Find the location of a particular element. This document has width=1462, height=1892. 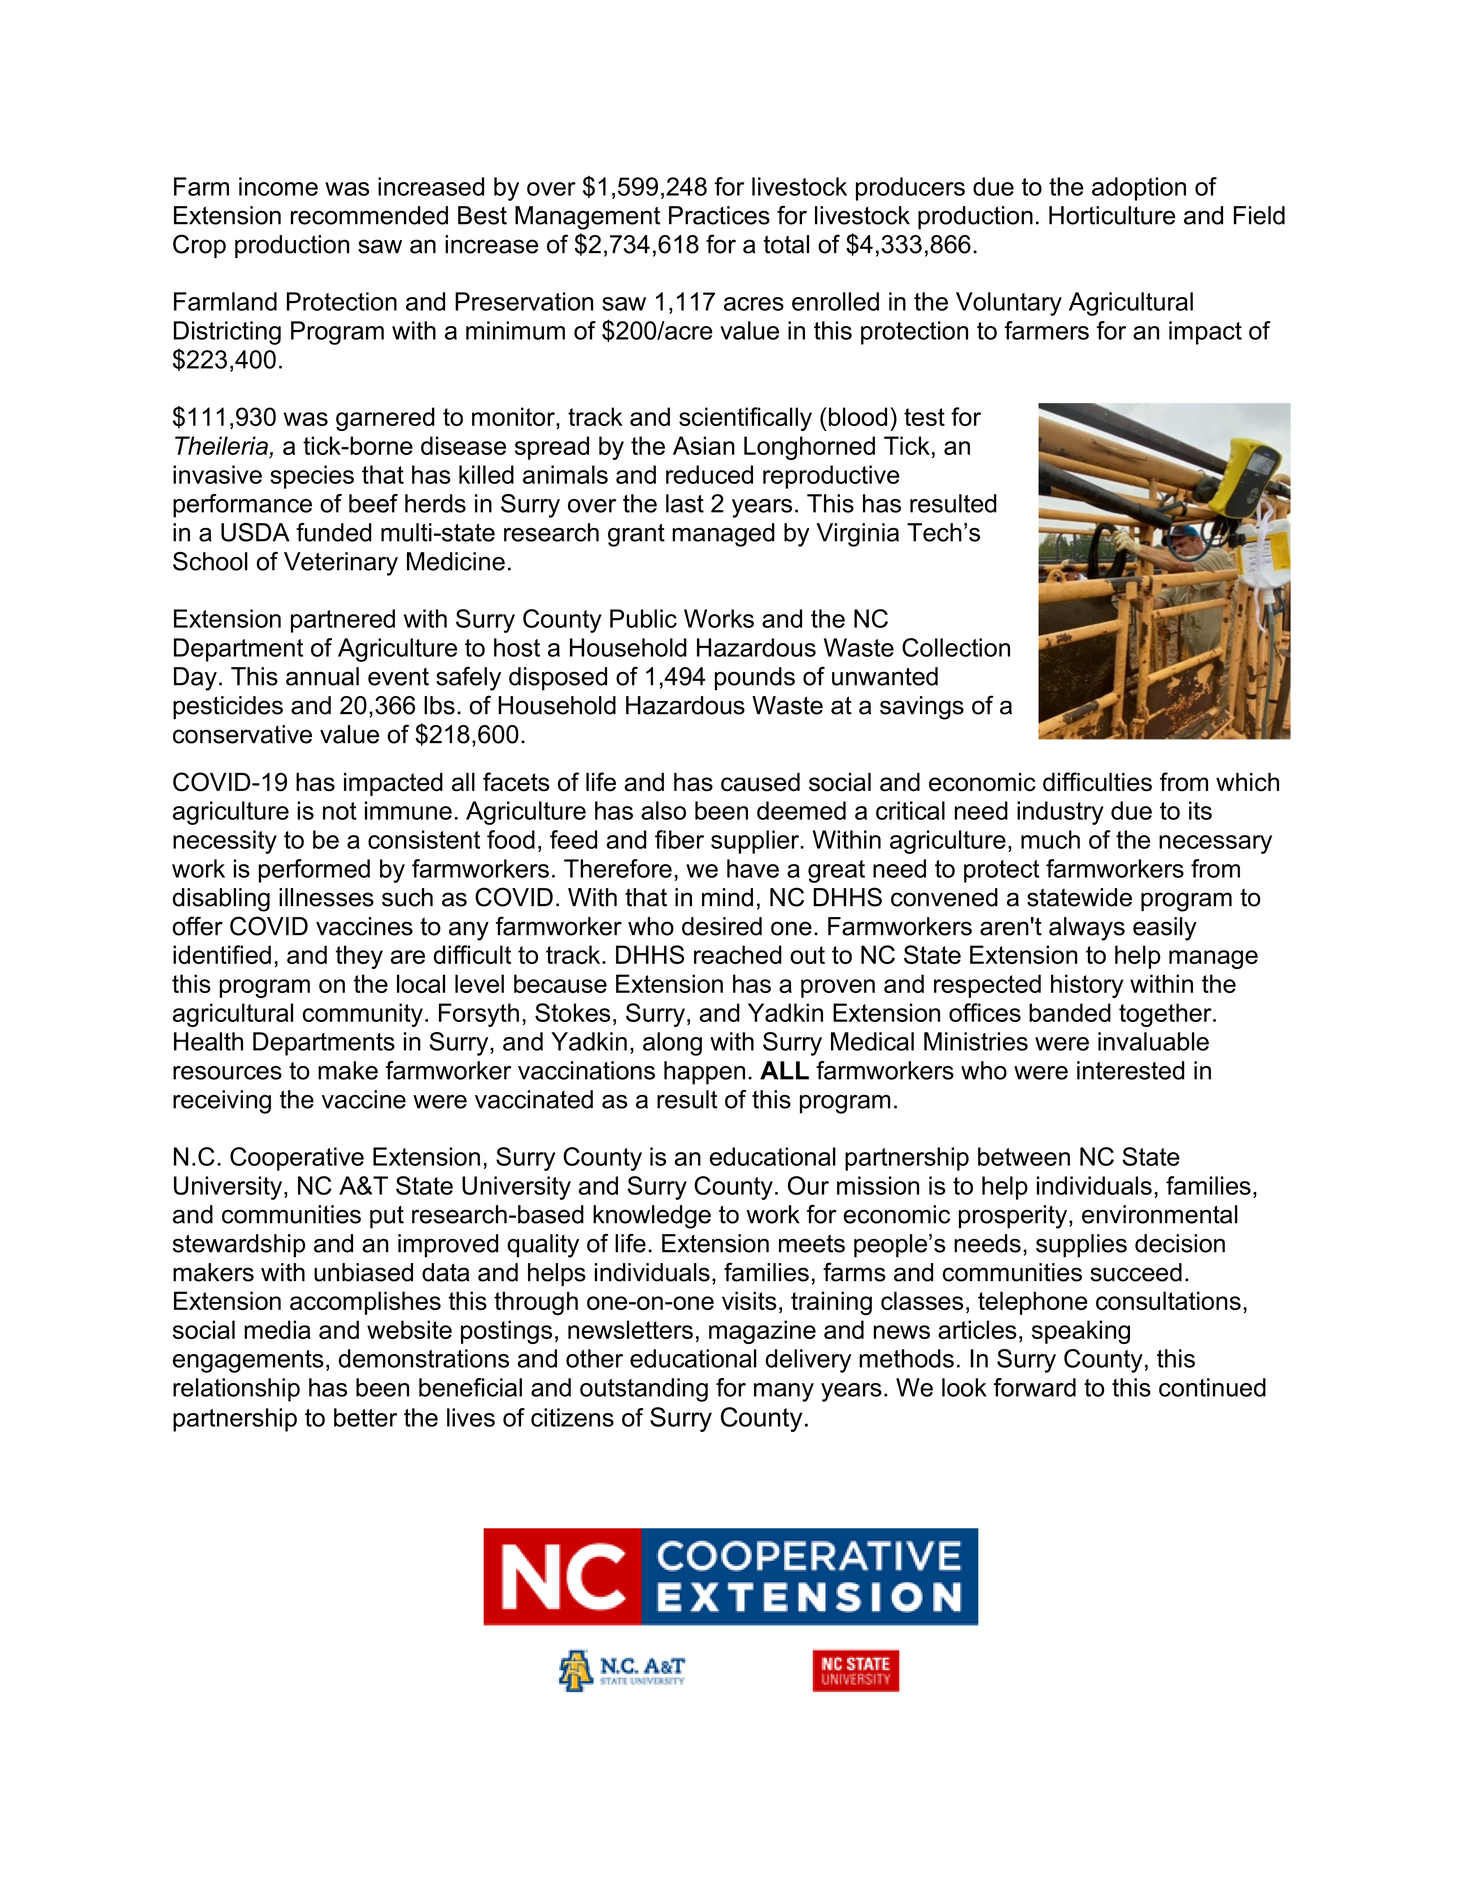

recommended is located at coordinates (369, 215).
